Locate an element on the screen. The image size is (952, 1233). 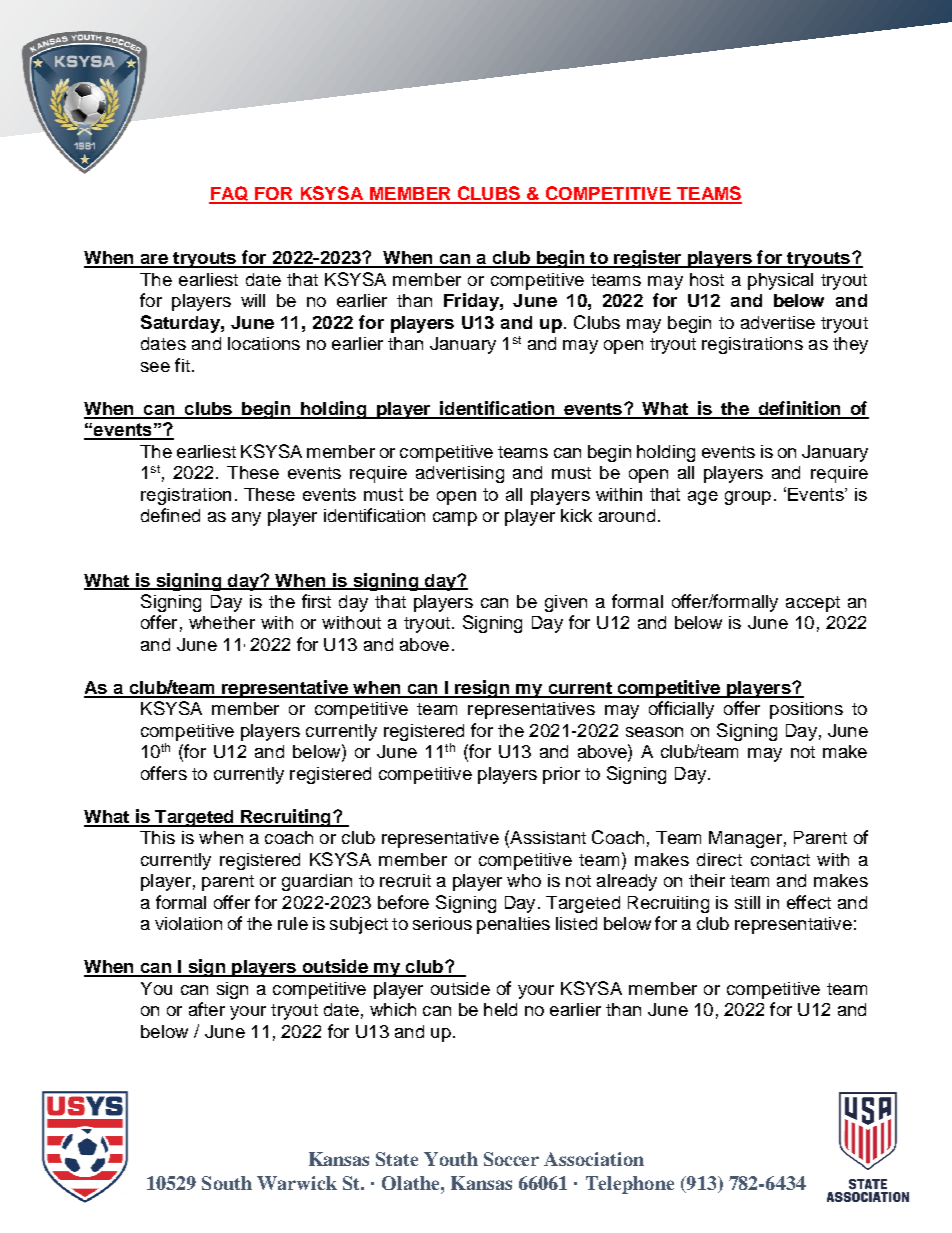
This is located at coordinates (157, 837).
